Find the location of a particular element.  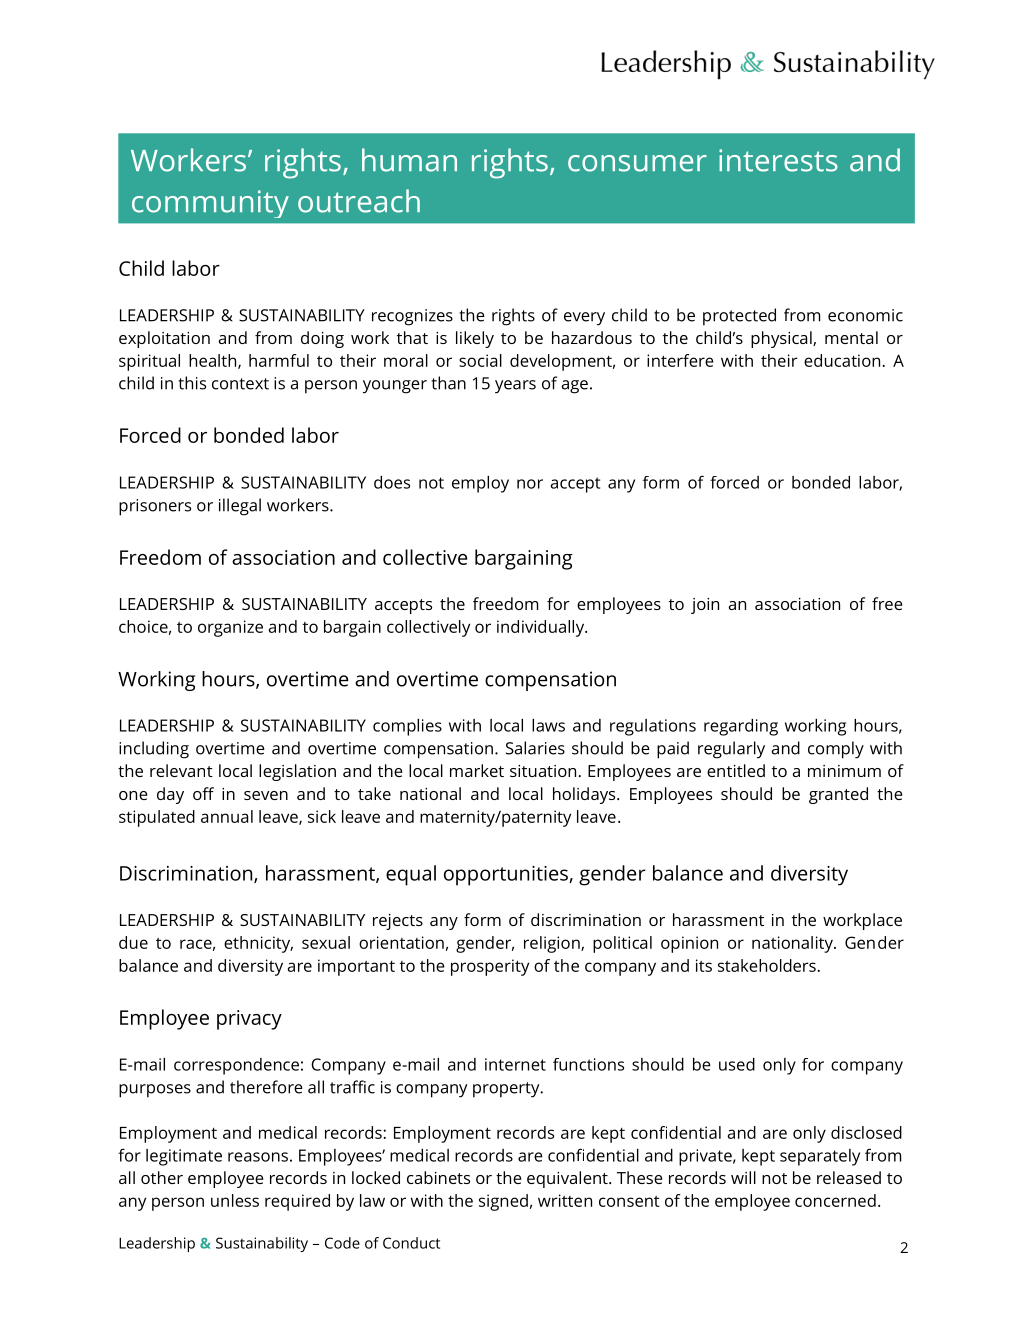

community is located at coordinates (210, 204).
